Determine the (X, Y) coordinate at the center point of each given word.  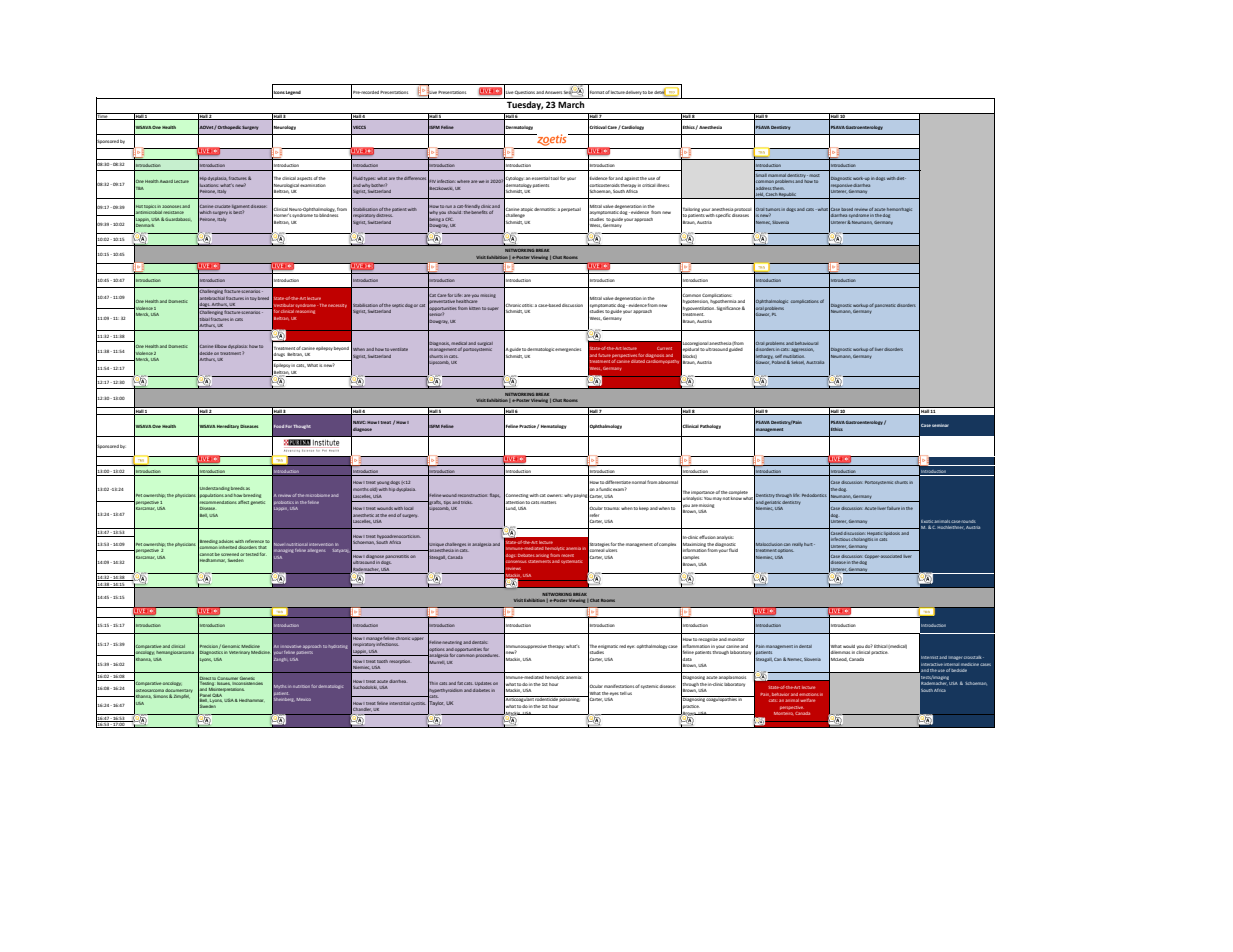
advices (226, 541)
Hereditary (228, 427)
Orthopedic (229, 128)
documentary (179, 690)
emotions (809, 694)
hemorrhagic (899, 210)
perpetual (571, 210)
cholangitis (863, 539)
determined (666, 92)
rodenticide (546, 698)
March (571, 104)
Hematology (554, 427)
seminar (940, 425)
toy (253, 299)
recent (567, 555)
